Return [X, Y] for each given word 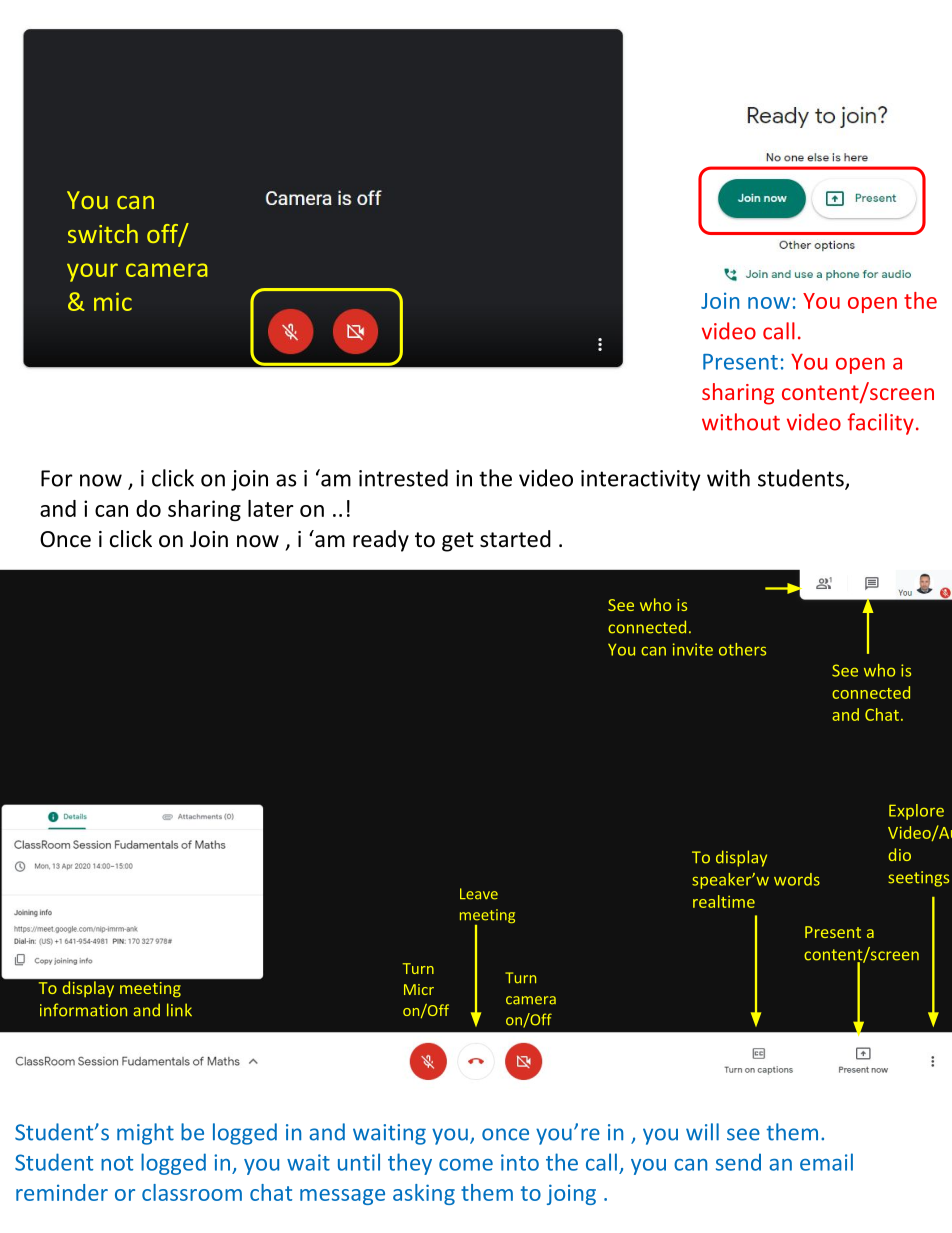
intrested [403, 478]
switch [103, 233]
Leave [479, 894]
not [117, 1163]
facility [881, 424]
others [742, 649]
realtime [724, 901]
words [797, 879]
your [92, 272]
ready [381, 541]
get [458, 542]
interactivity [641, 480]
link [179, 1009]
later [271, 508]
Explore [916, 812]
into [520, 1162]
